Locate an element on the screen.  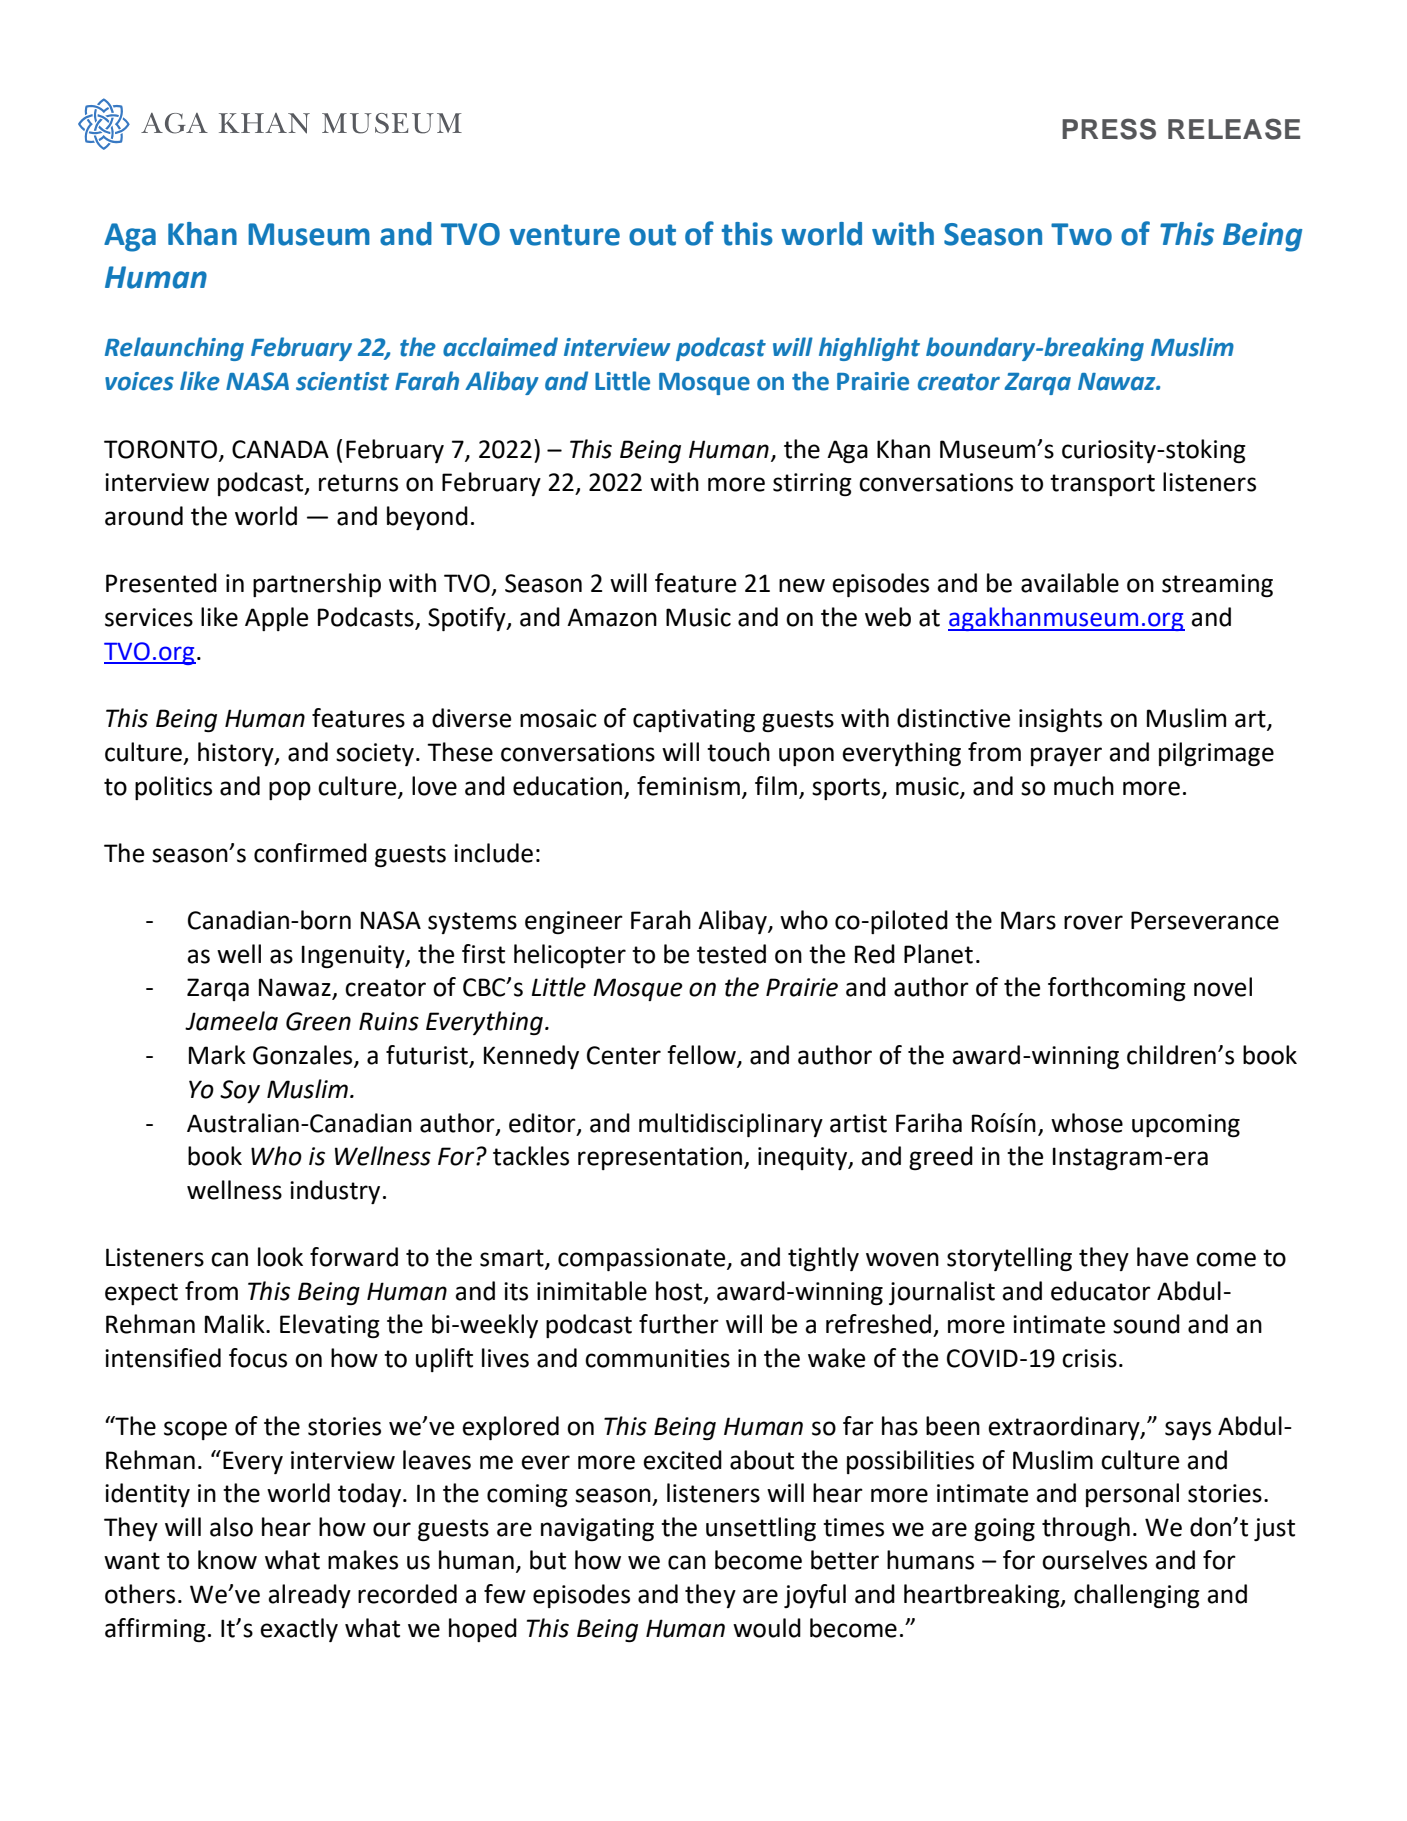
PRESS is located at coordinates (1109, 129).
